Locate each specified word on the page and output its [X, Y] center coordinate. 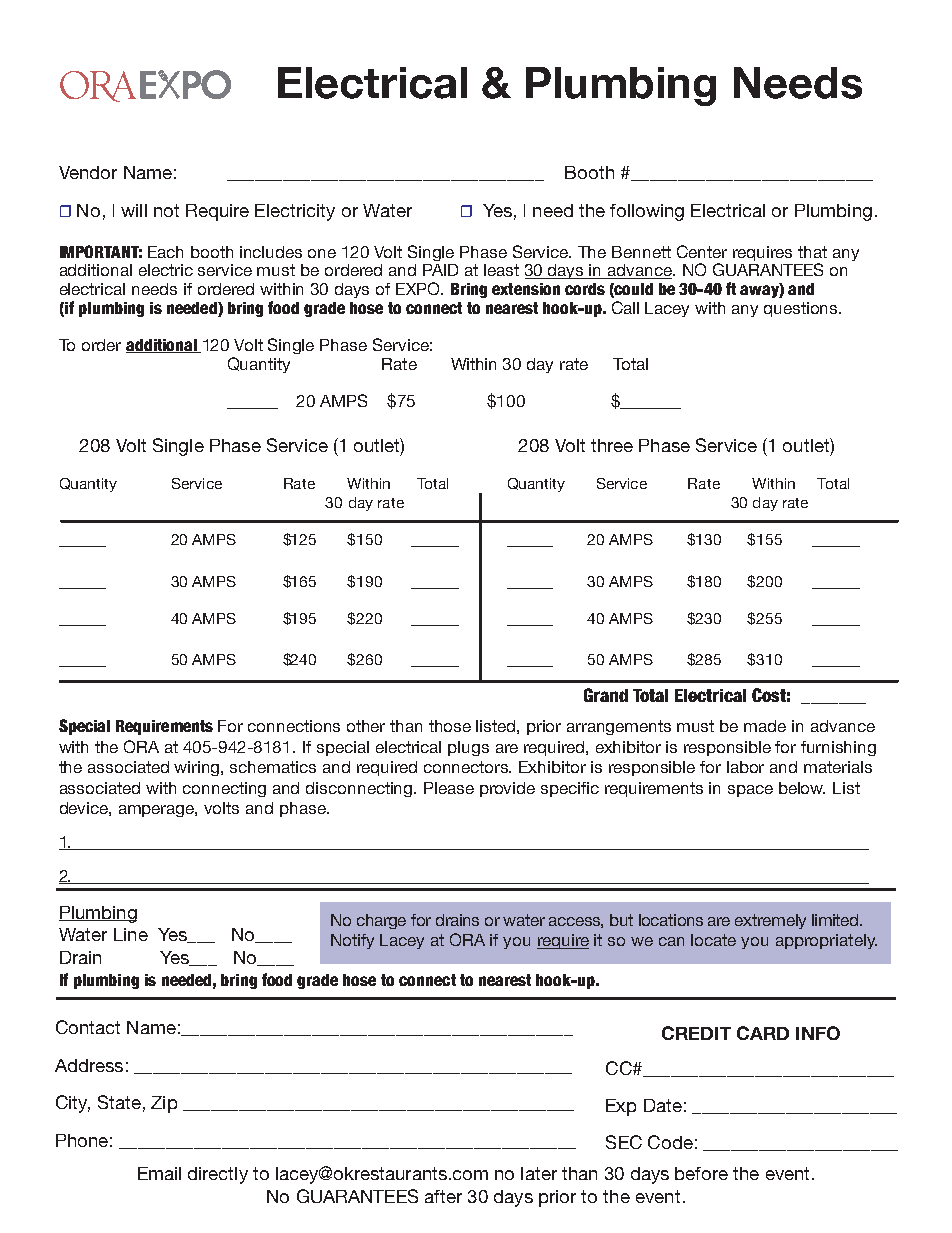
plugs [468, 748]
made [765, 726]
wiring [198, 768]
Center [702, 251]
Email [159, 1173]
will [134, 210]
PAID [440, 270]
